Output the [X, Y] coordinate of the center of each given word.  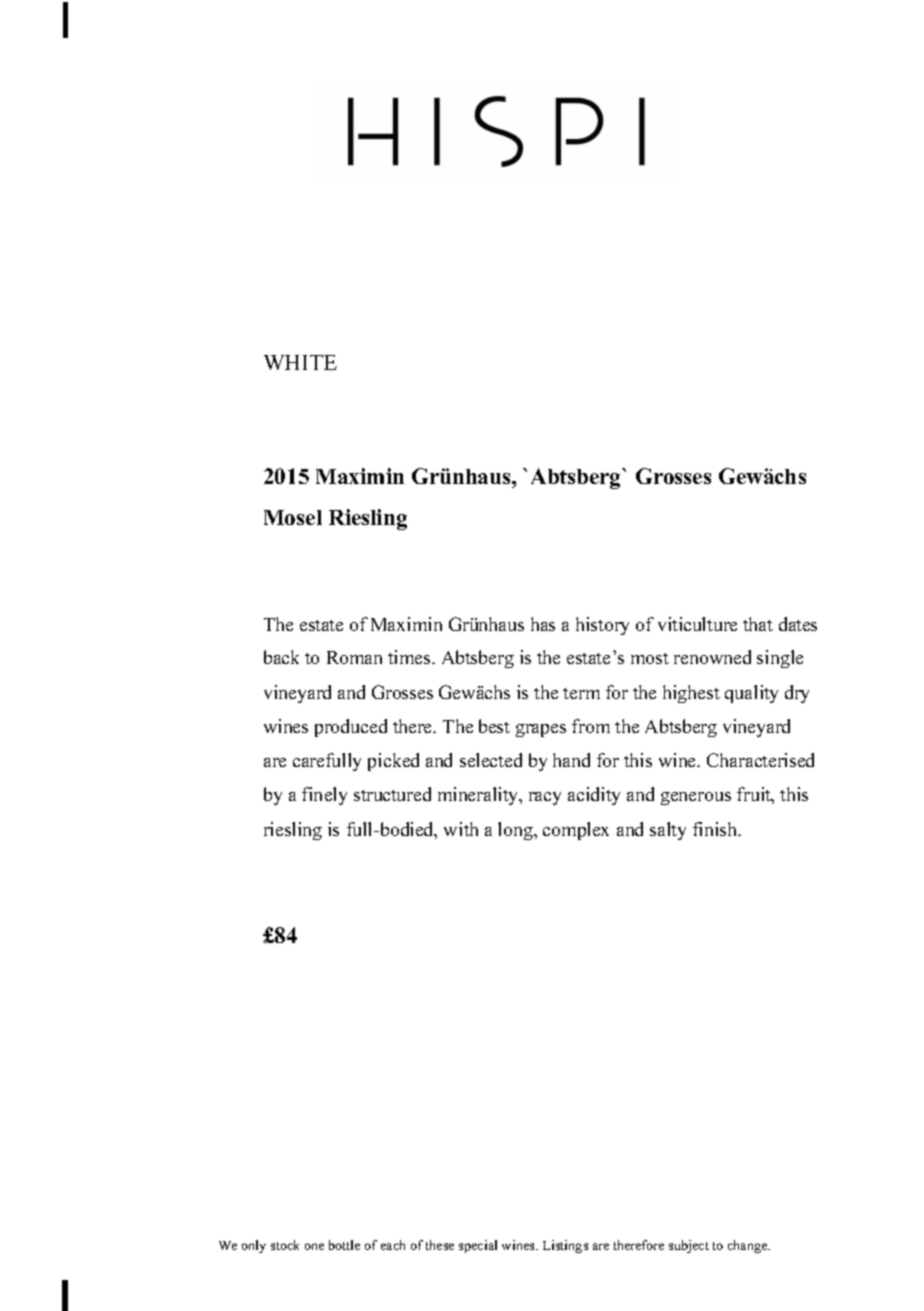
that [758, 624]
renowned [712, 657]
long [516, 831]
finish [716, 829]
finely [324, 796]
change [749, 1246]
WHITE [300, 362]
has [543, 624]
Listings [565, 1246]
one [314, 1246]
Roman [354, 657]
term [581, 693]
